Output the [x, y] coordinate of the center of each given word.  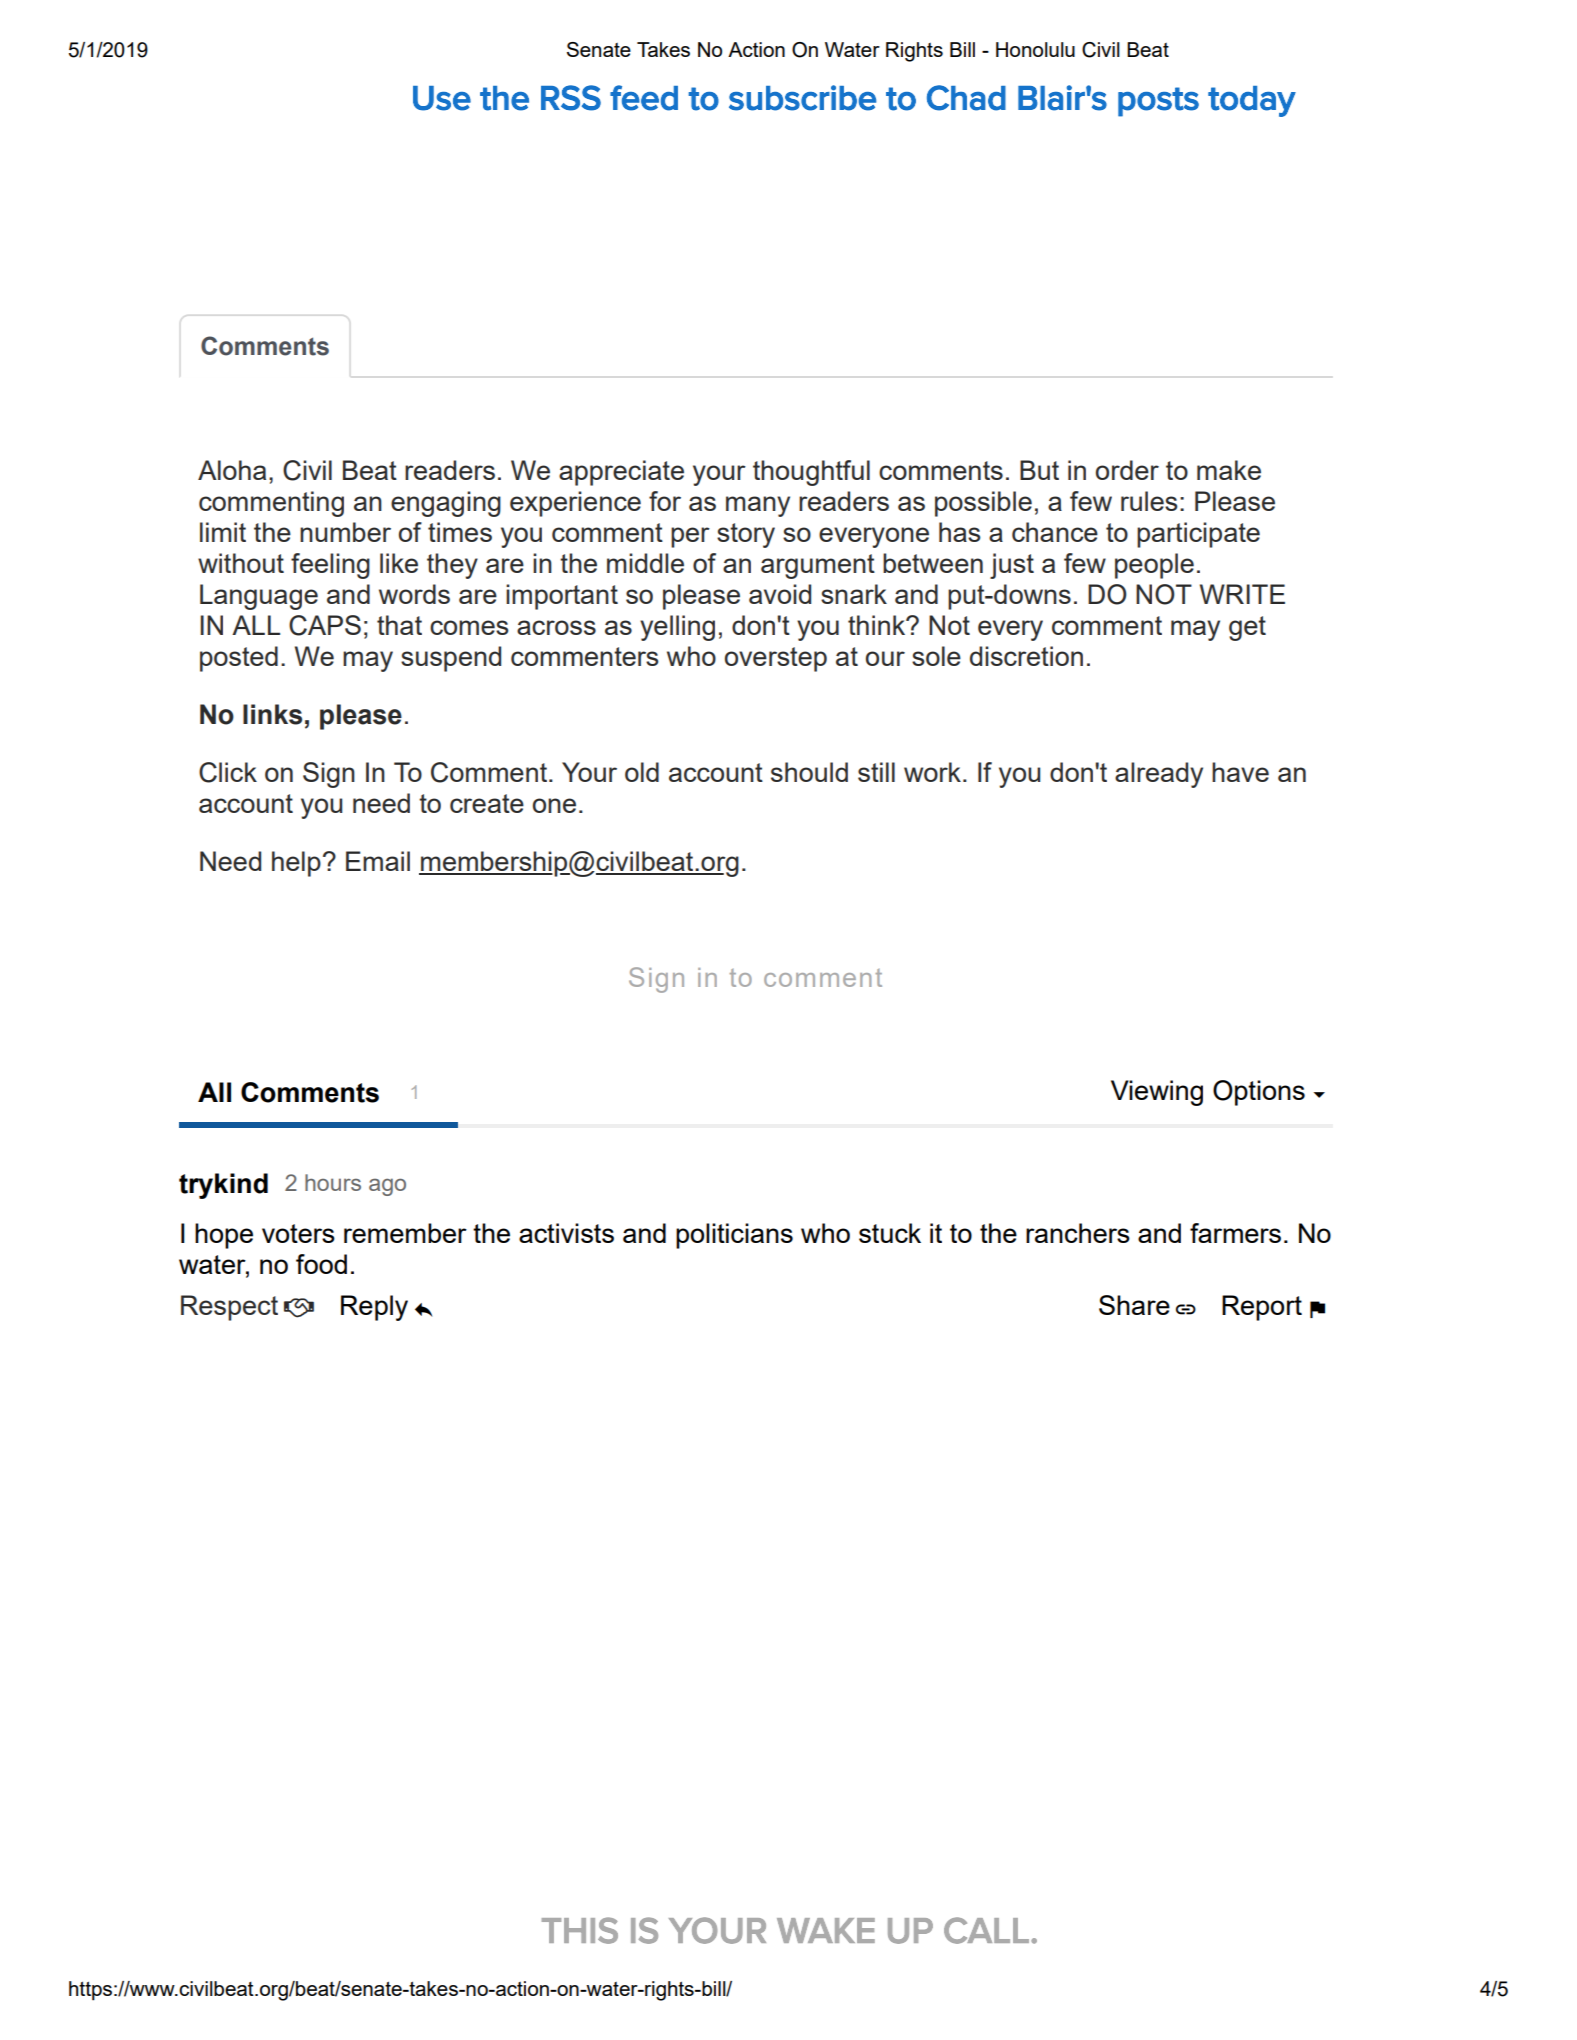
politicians [734, 1236]
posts [1158, 102]
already [1159, 775]
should [809, 772]
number [345, 532]
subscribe [802, 98]
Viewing [1157, 1093]
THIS [580, 1930]
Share [1134, 1305]
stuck [890, 1233]
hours [333, 1182]
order [1127, 470]
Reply [374, 1308]
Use [442, 98]
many [758, 506]
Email [378, 861]
